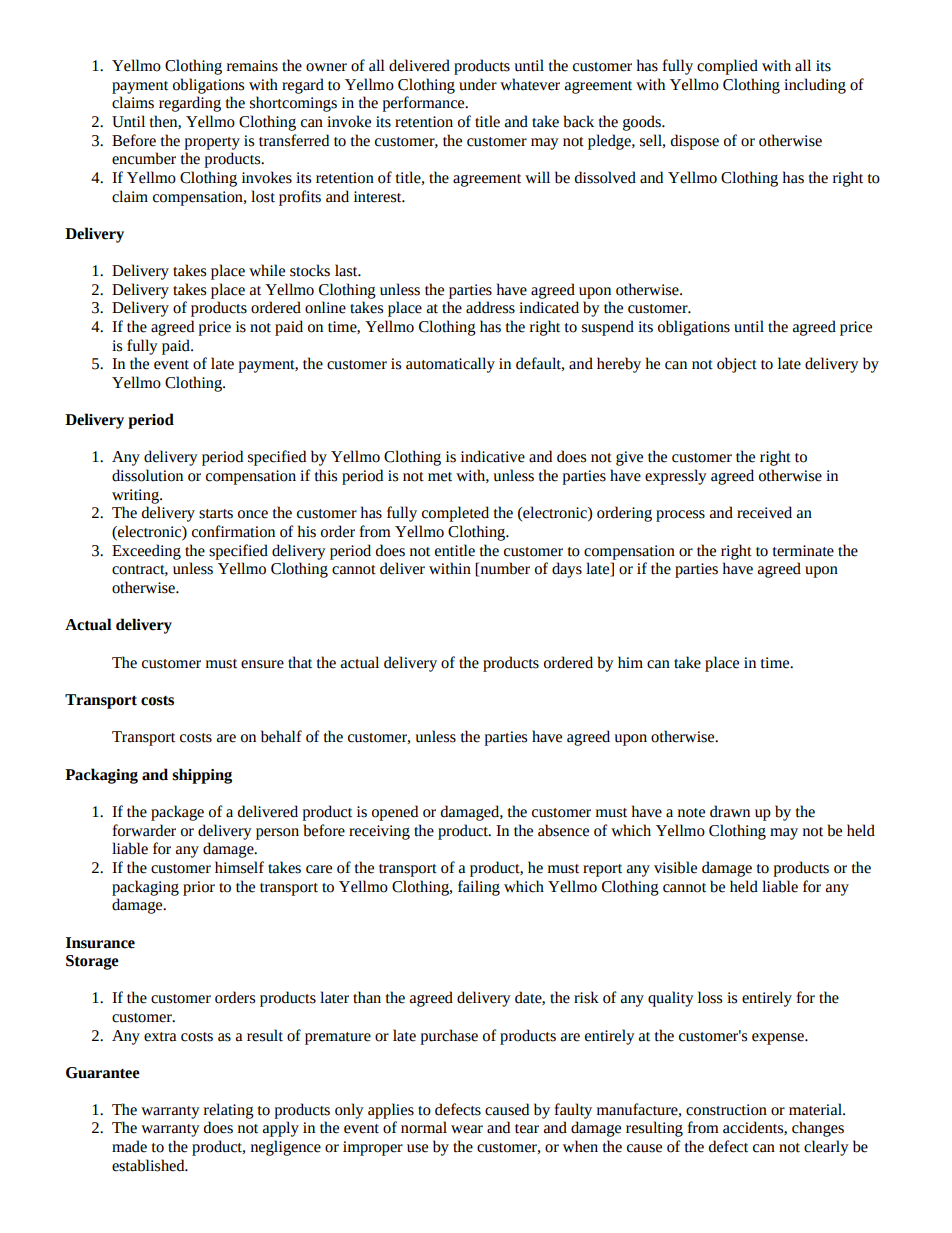 The width and height of the screenshot is (952, 1233). What do you see at coordinates (727, 67) in the screenshot?
I see `complied` at bounding box center [727, 67].
